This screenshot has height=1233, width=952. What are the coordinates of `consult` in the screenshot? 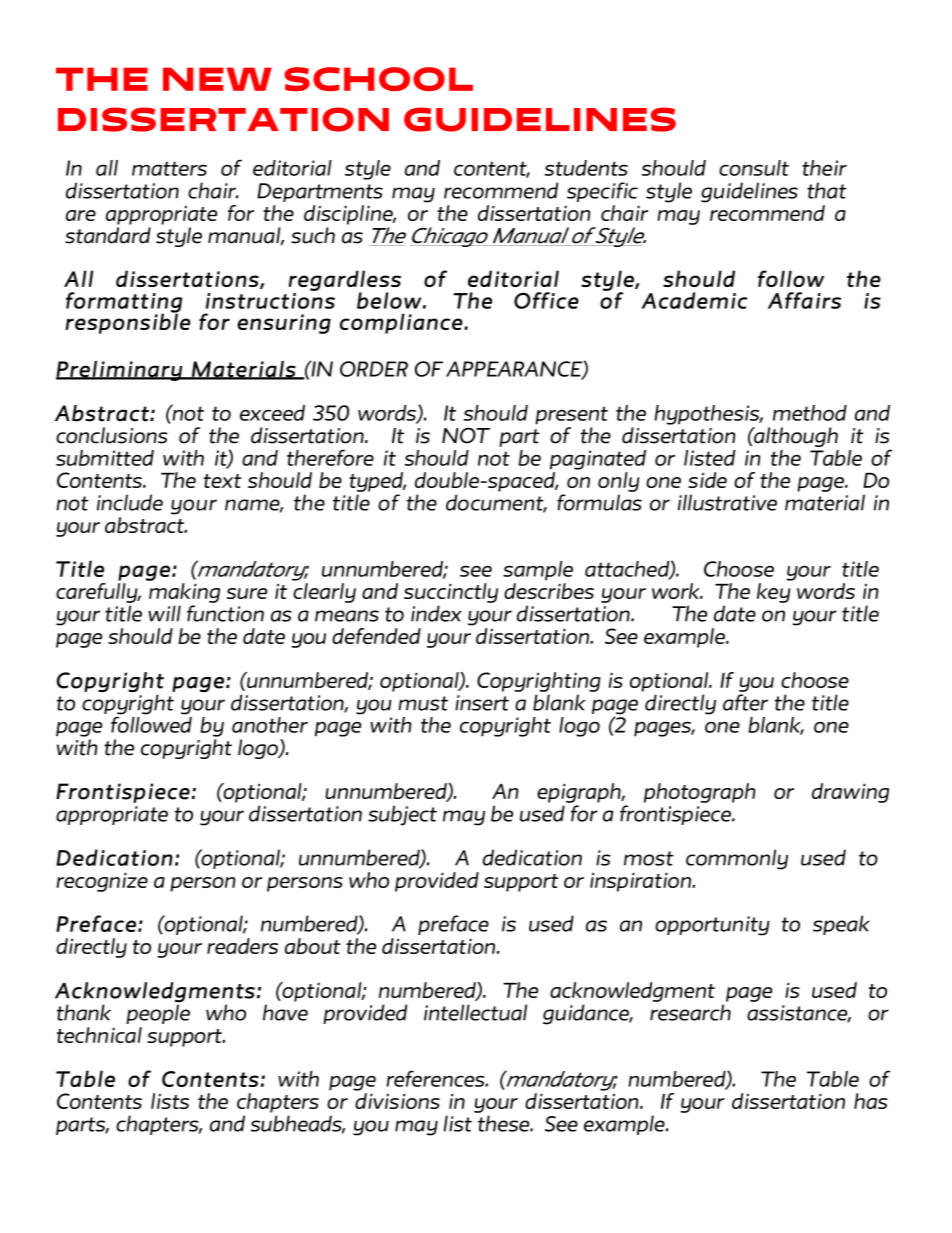 It's located at (754, 168).
